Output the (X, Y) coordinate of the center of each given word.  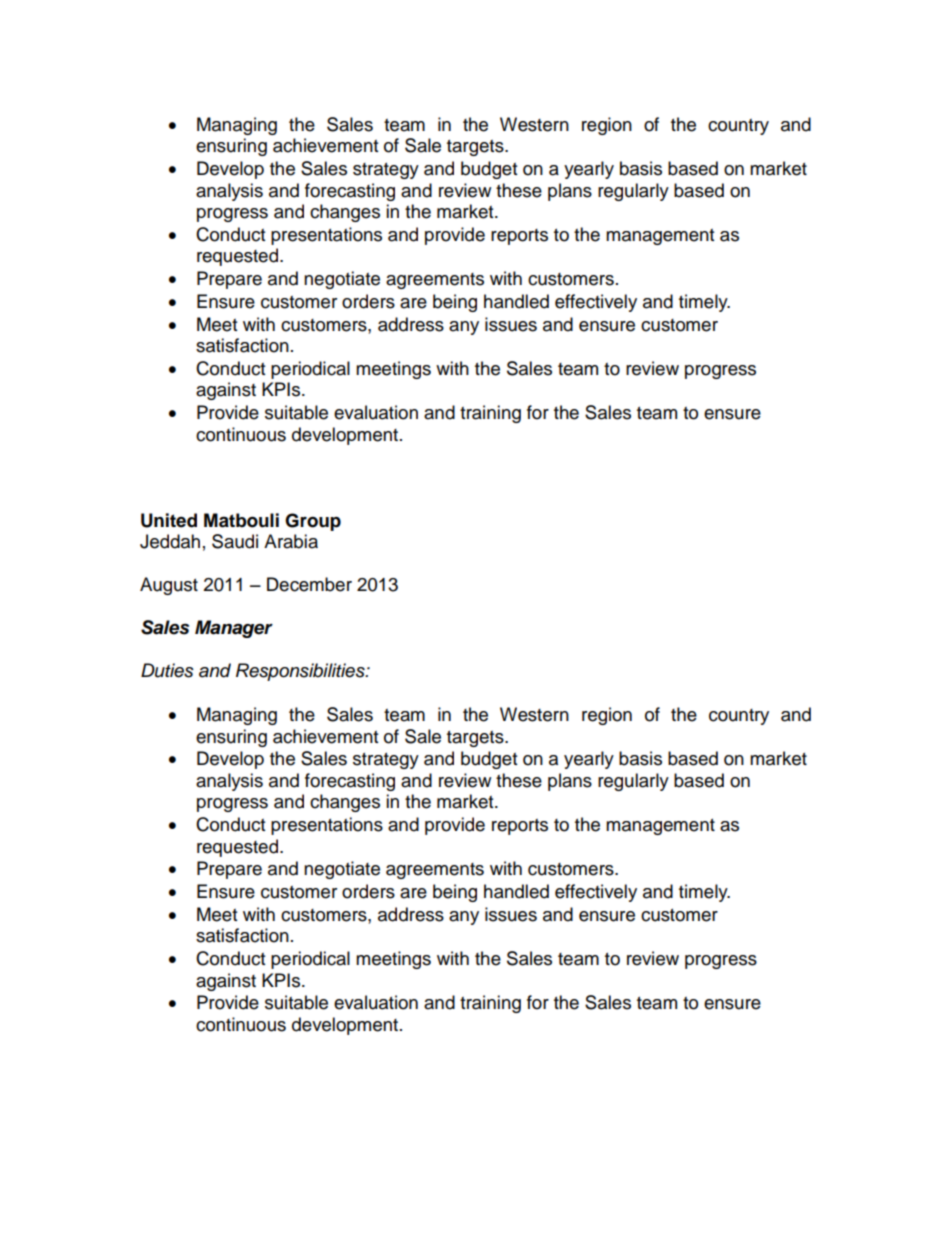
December (309, 584)
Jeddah (170, 541)
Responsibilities (301, 672)
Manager (234, 629)
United (169, 520)
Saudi (235, 541)
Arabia (291, 541)
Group (313, 522)
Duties (167, 670)
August (169, 586)
